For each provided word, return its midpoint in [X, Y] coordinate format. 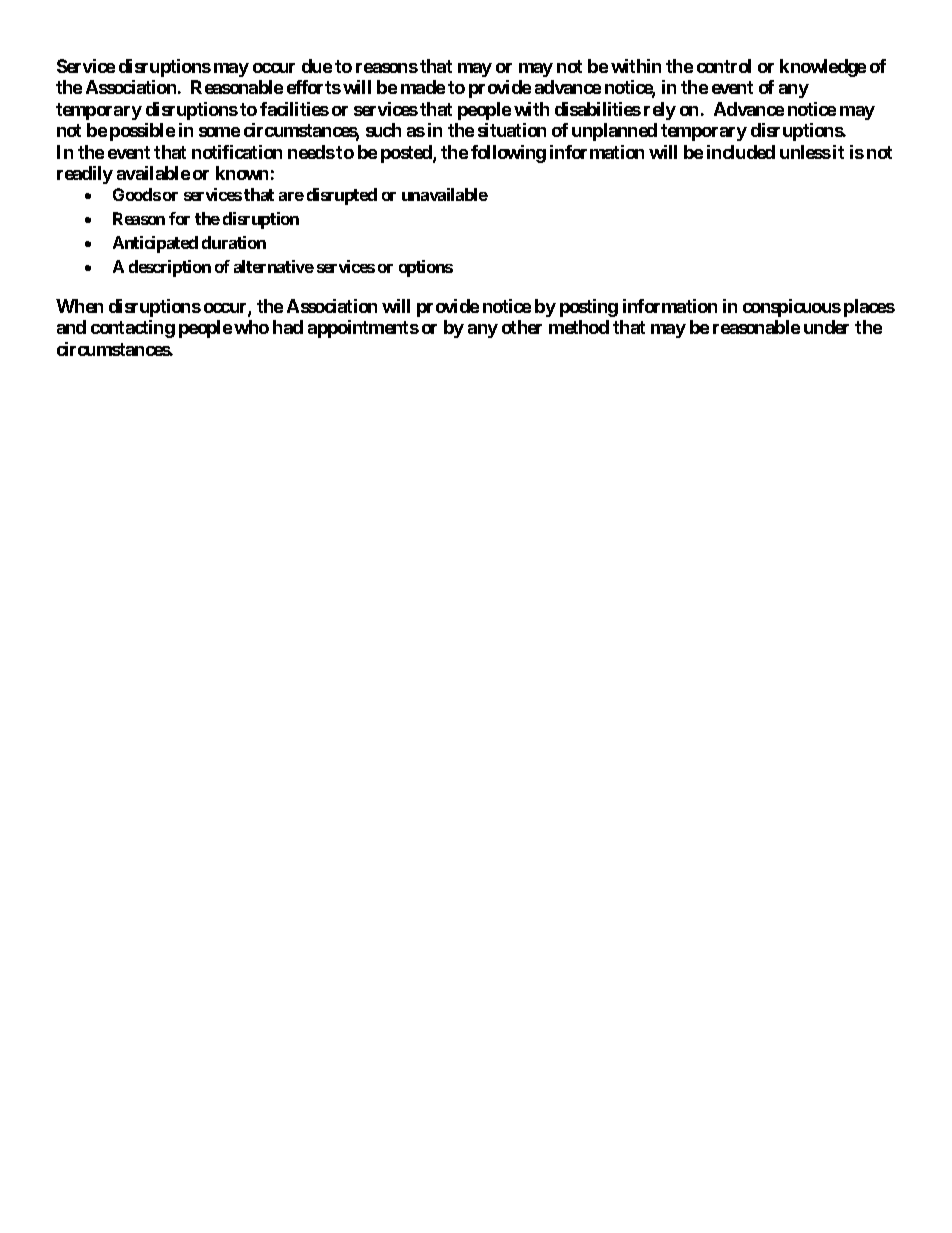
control [724, 66]
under [826, 327]
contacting [133, 329]
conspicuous [792, 308]
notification [237, 152]
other [522, 327]
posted [407, 154]
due [317, 66]
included [741, 152]
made [423, 87]
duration [234, 242]
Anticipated [155, 244]
